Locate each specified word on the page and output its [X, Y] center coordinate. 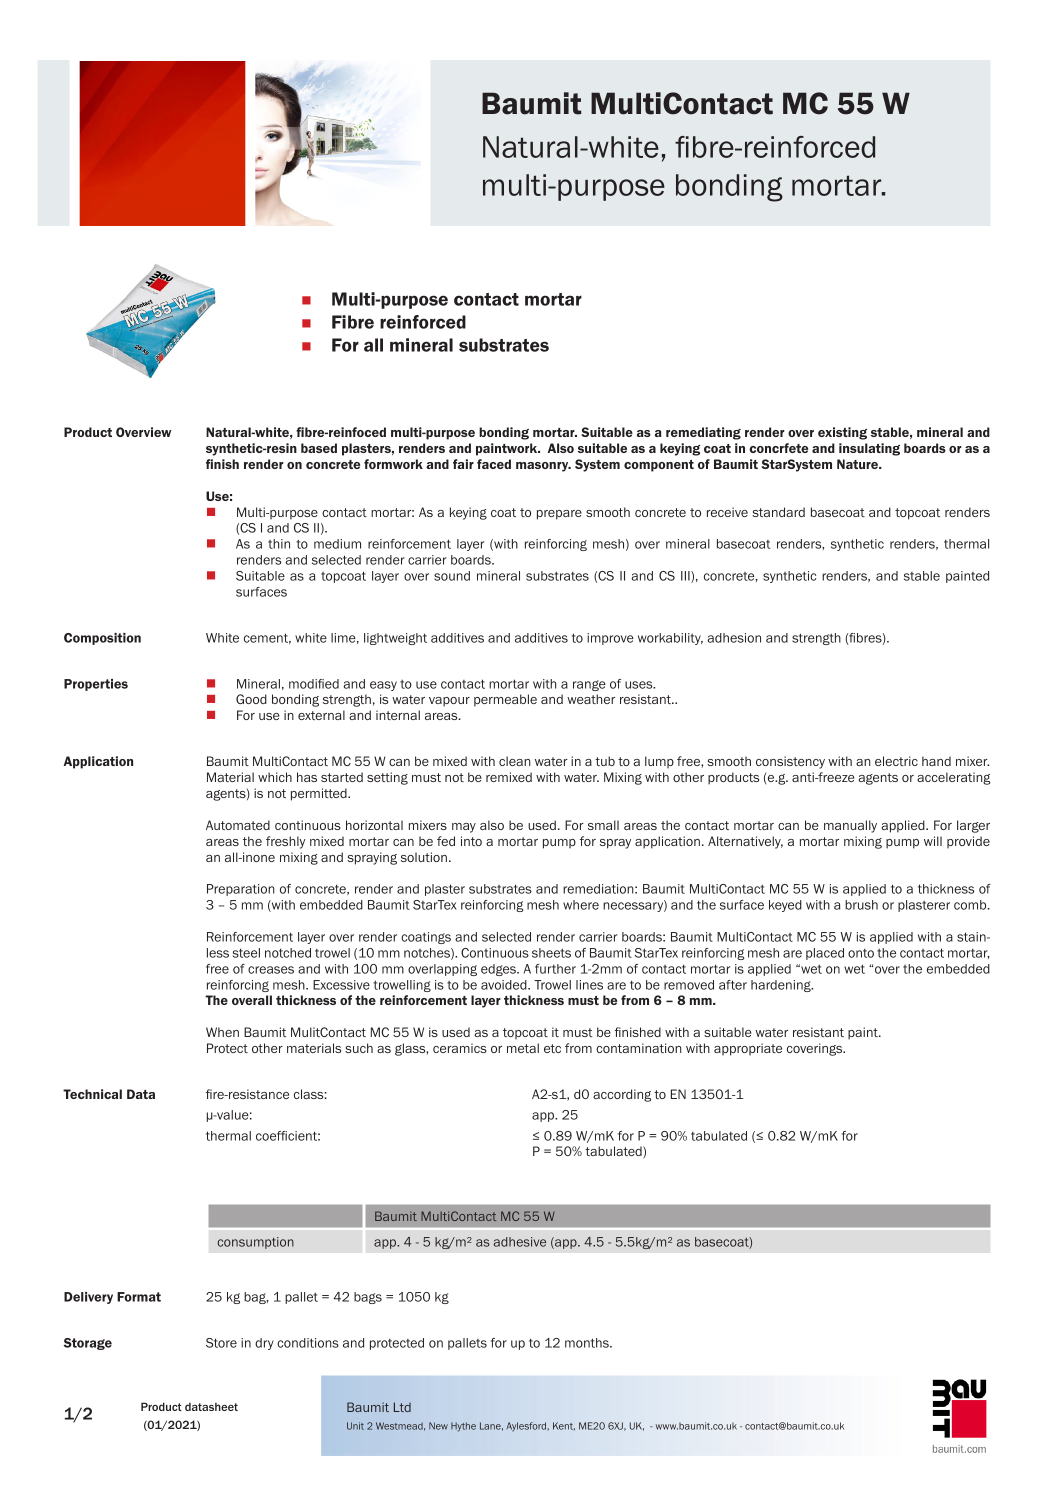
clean [515, 761]
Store [221, 1343]
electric [896, 761]
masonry [543, 467]
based [319, 448]
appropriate [748, 1049]
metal [523, 1048]
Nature [858, 464]
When [222, 1032]
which [275, 777]
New [438, 1426]
